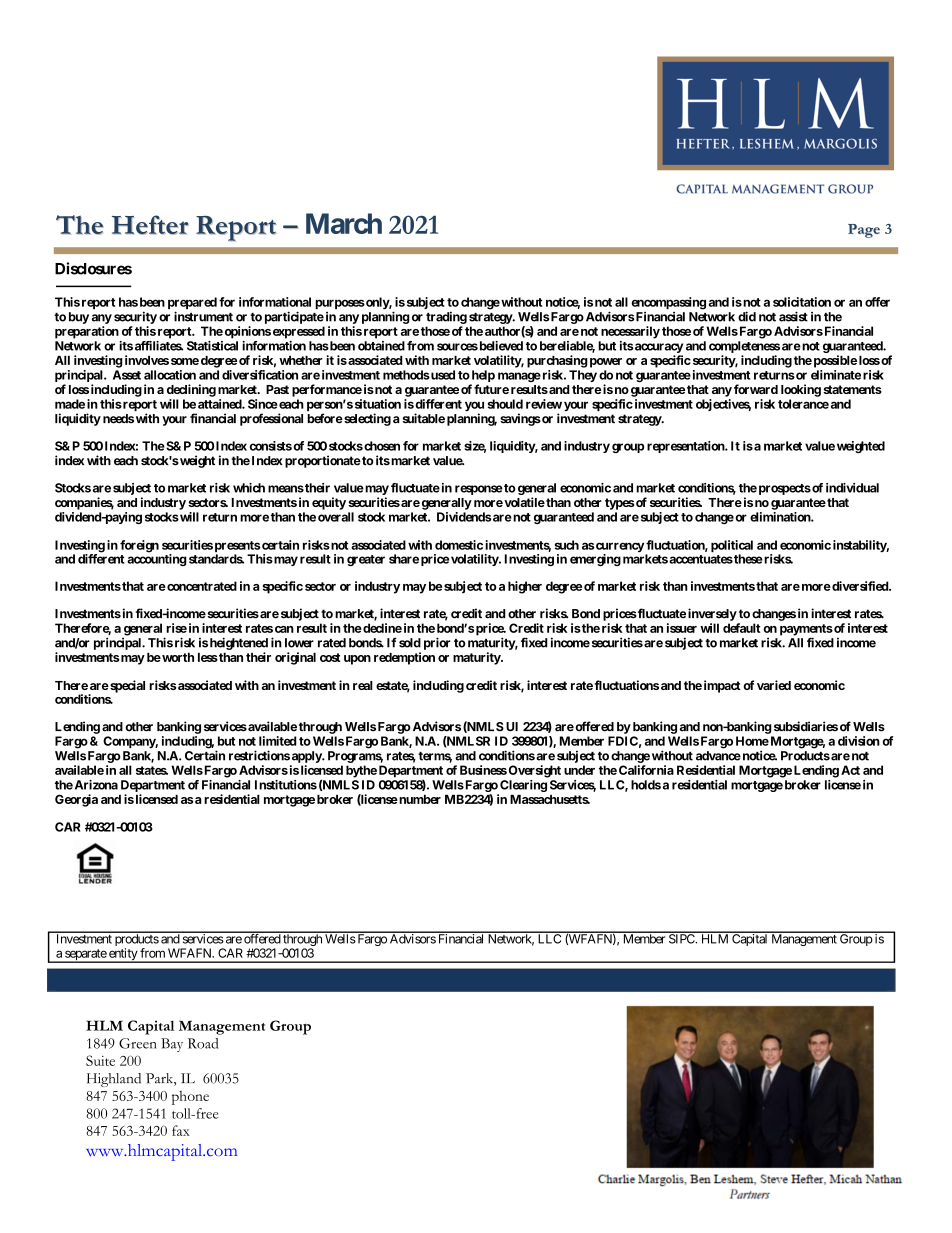 The height and width of the image is (1233, 952). What do you see at coordinates (190, 1098) in the image?
I see `phone` at bounding box center [190, 1098].
